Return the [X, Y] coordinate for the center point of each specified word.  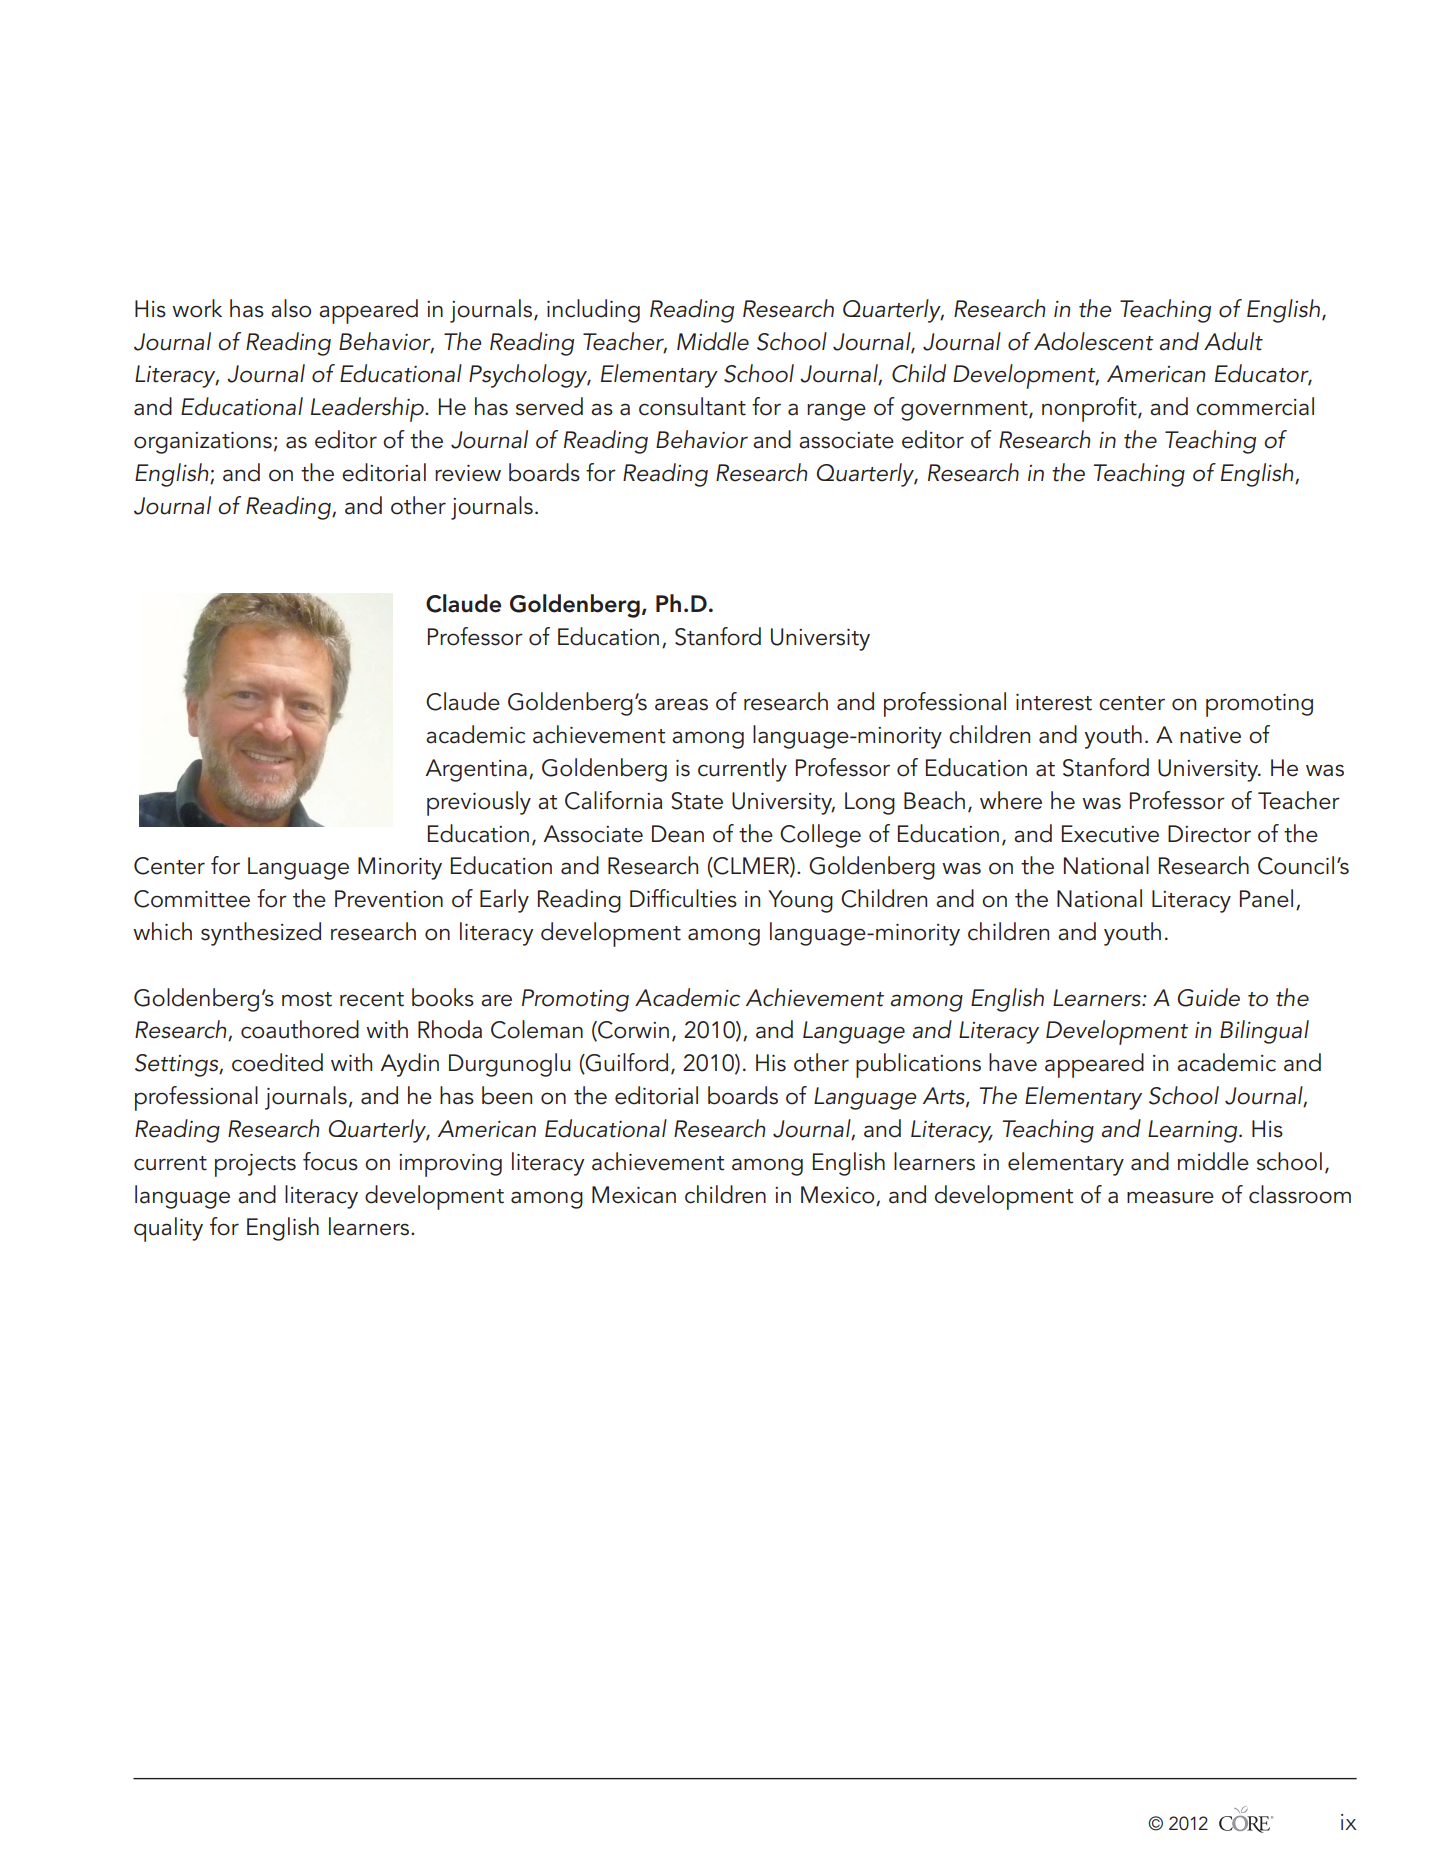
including [593, 311]
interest [1054, 702]
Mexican [634, 1195]
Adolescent [1094, 341]
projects [255, 1165]
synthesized [261, 934]
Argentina [476, 770]
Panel [1266, 898]
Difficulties [683, 898]
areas [681, 704]
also [291, 308]
